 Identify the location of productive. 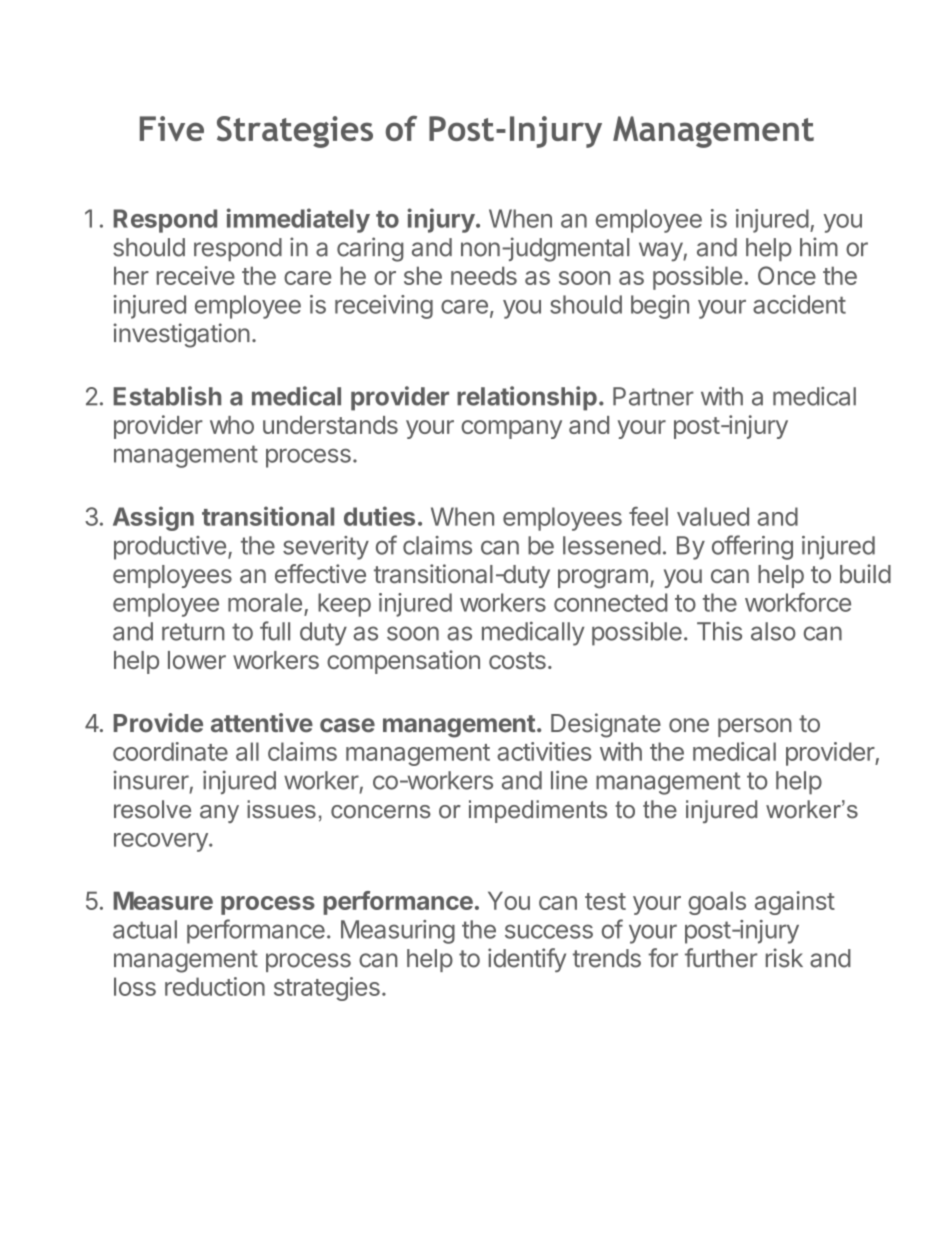
(170, 548).
